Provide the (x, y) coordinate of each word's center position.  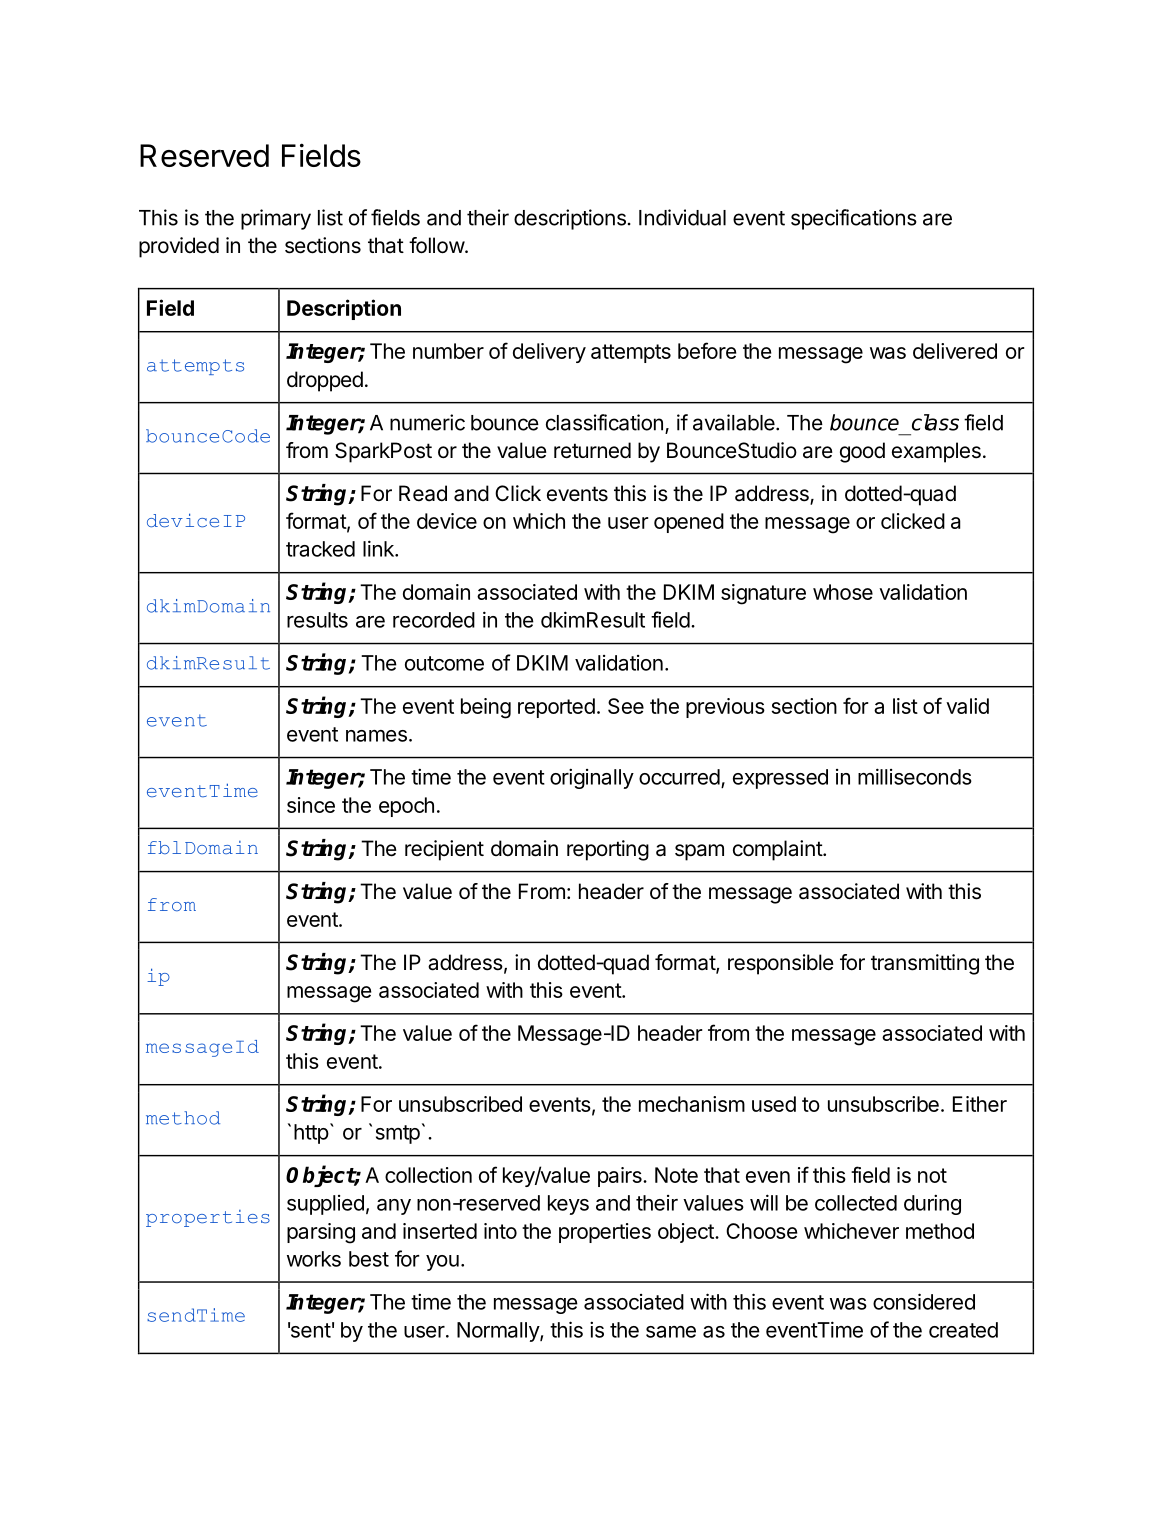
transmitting (925, 964)
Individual (682, 217)
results (317, 620)
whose (843, 592)
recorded (434, 620)
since (311, 805)
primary (276, 219)
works (314, 1259)
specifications (854, 219)
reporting (608, 850)
